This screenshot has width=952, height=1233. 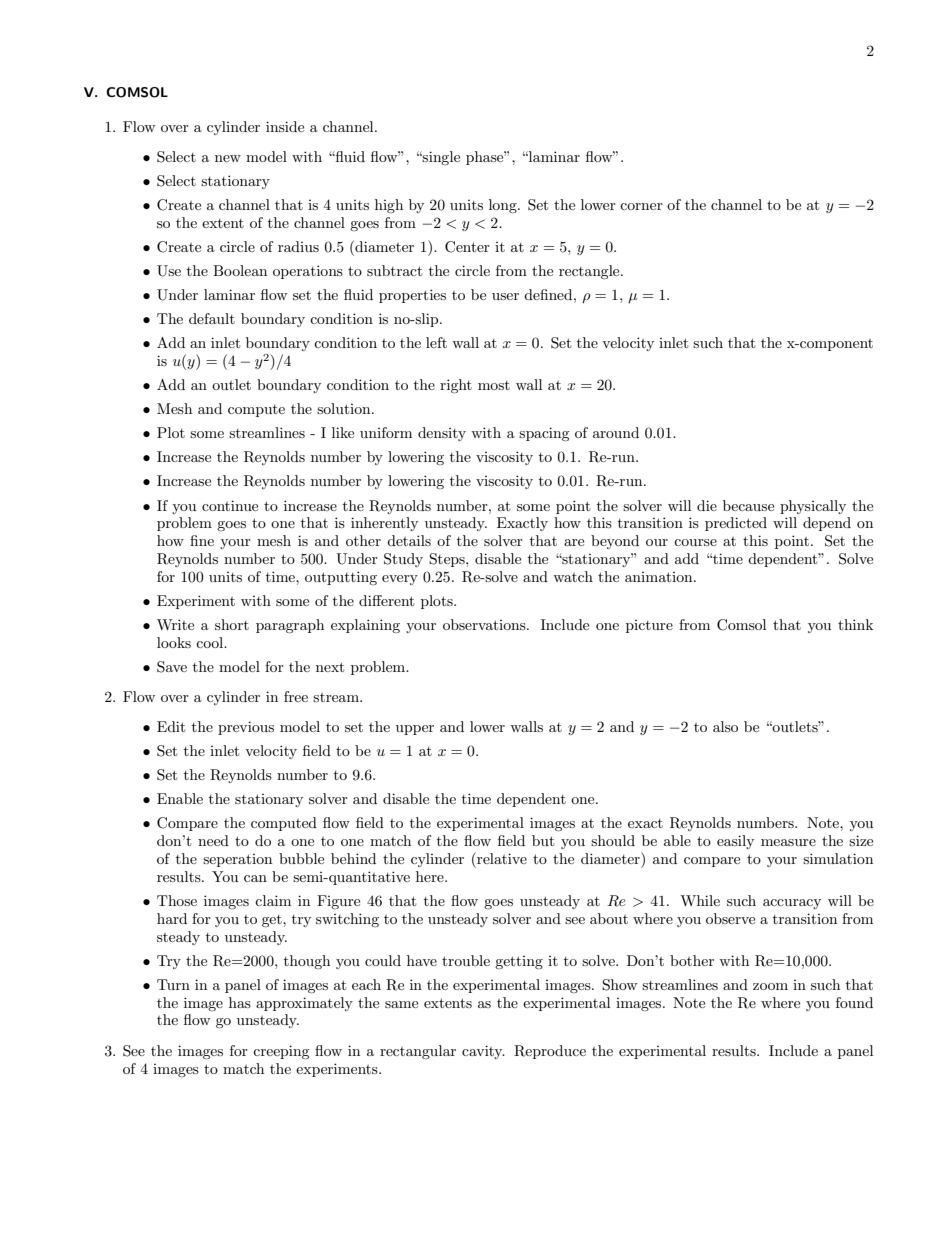 I want to click on most, so click(x=494, y=385).
